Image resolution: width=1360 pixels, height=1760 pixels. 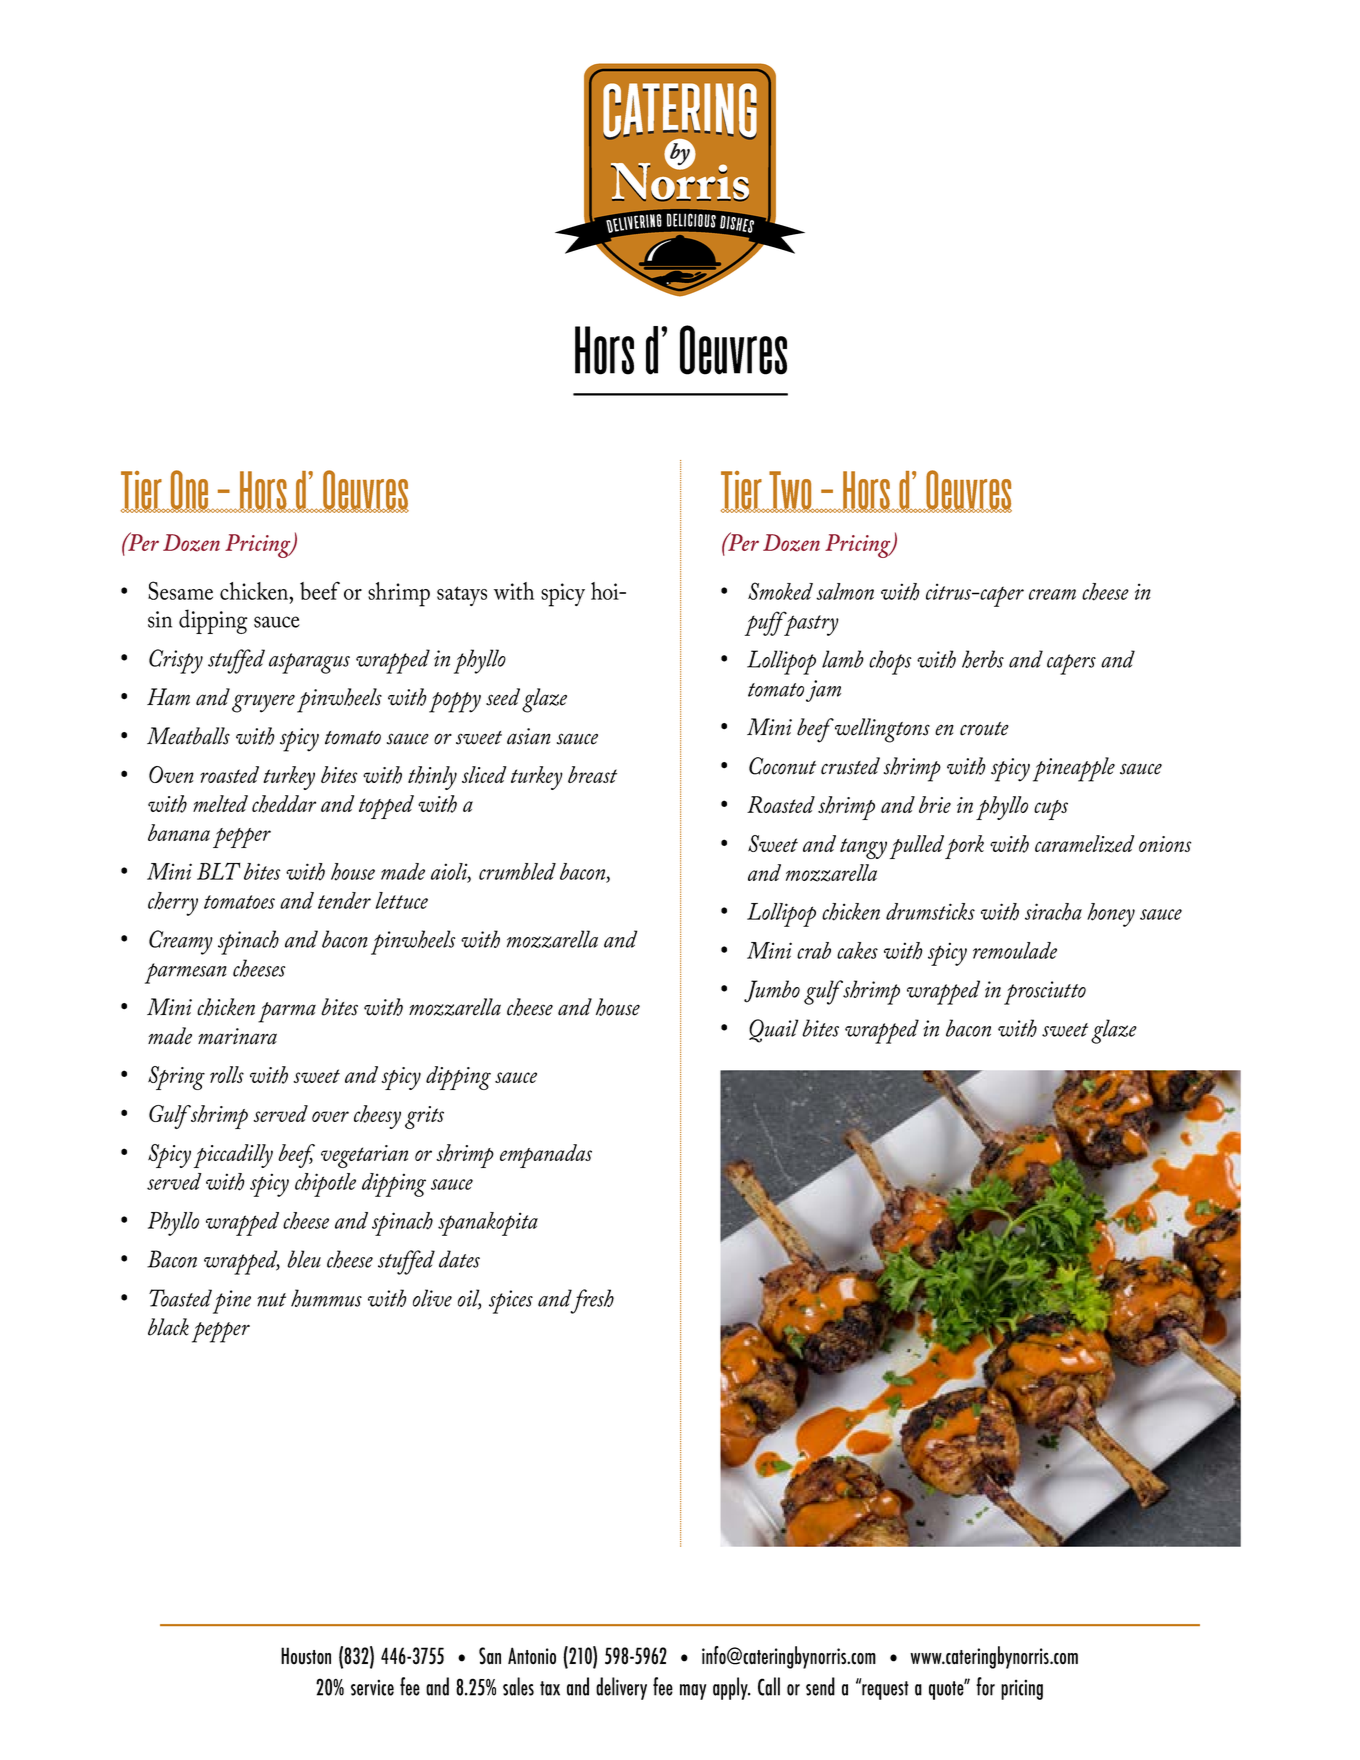 I want to click on rolls, so click(x=227, y=1074).
